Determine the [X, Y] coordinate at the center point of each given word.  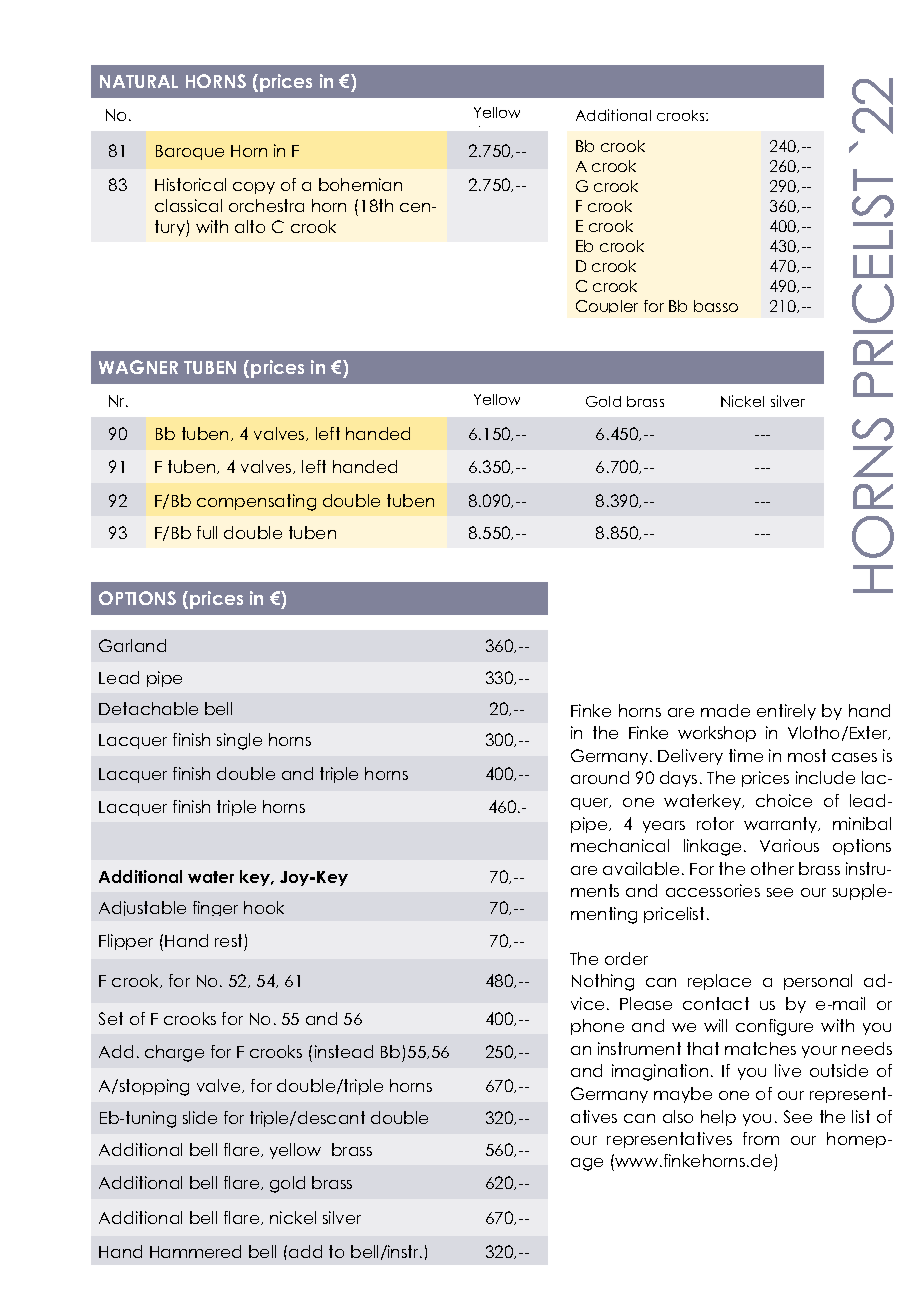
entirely [786, 712]
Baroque [190, 152]
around [600, 777]
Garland [132, 645]
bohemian [360, 184]
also [678, 1116]
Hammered [195, 1251]
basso [716, 306]
